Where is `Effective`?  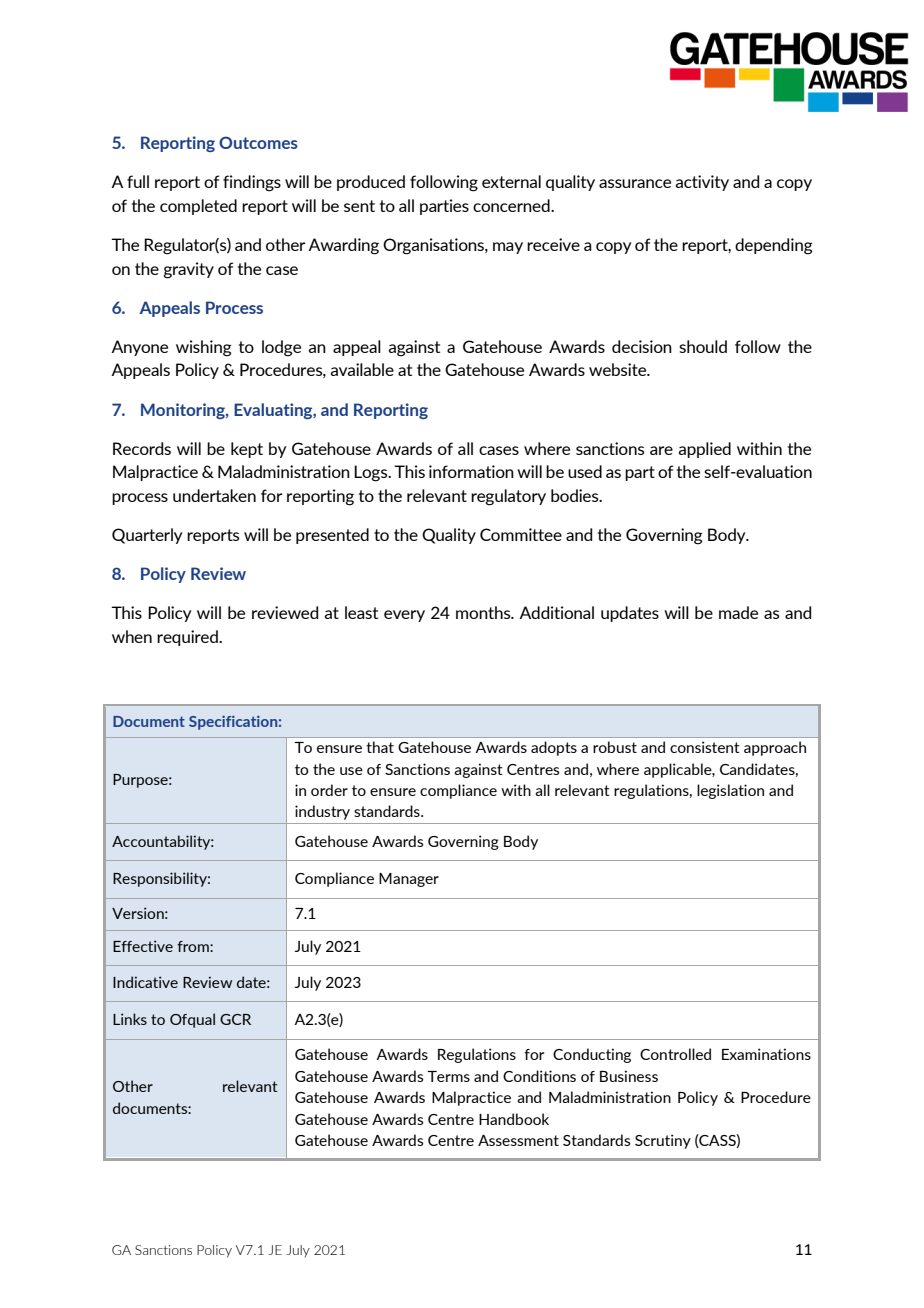
Effective is located at coordinates (143, 946).
